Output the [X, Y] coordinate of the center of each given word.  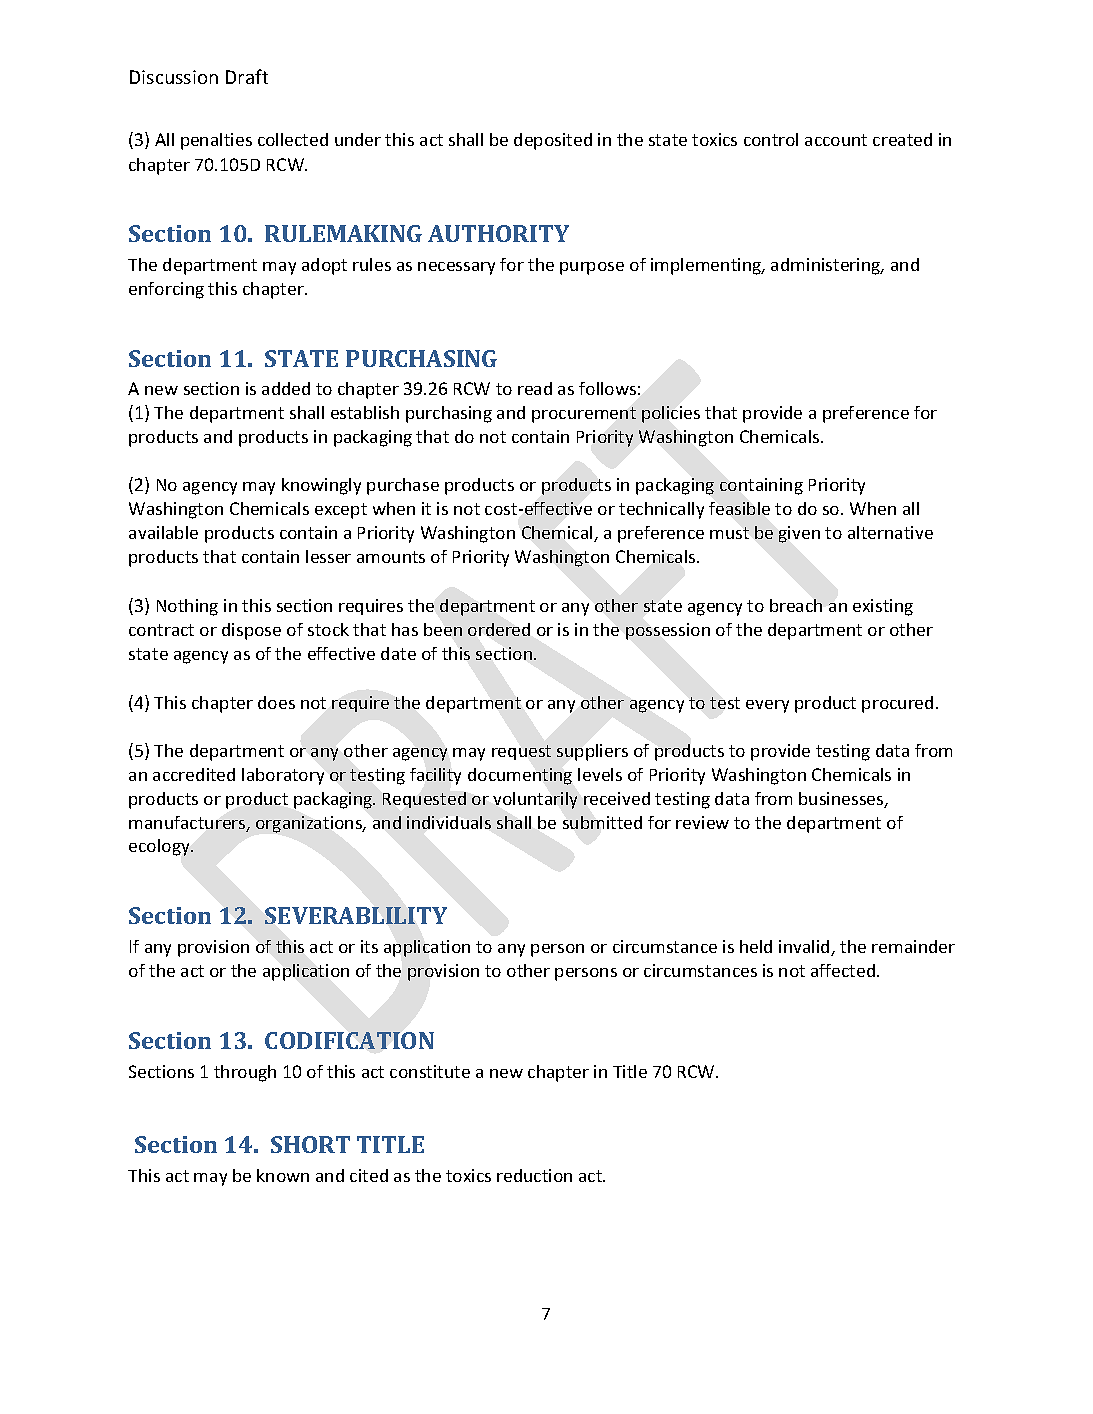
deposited [553, 141]
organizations [310, 824]
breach [796, 605]
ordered [499, 629]
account [836, 140]
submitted [602, 822]
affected [844, 970]
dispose [251, 631]
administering [827, 266]
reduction [534, 1175]
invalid [805, 948]
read [535, 388]
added [286, 388]
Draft [247, 76]
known [283, 1175]
